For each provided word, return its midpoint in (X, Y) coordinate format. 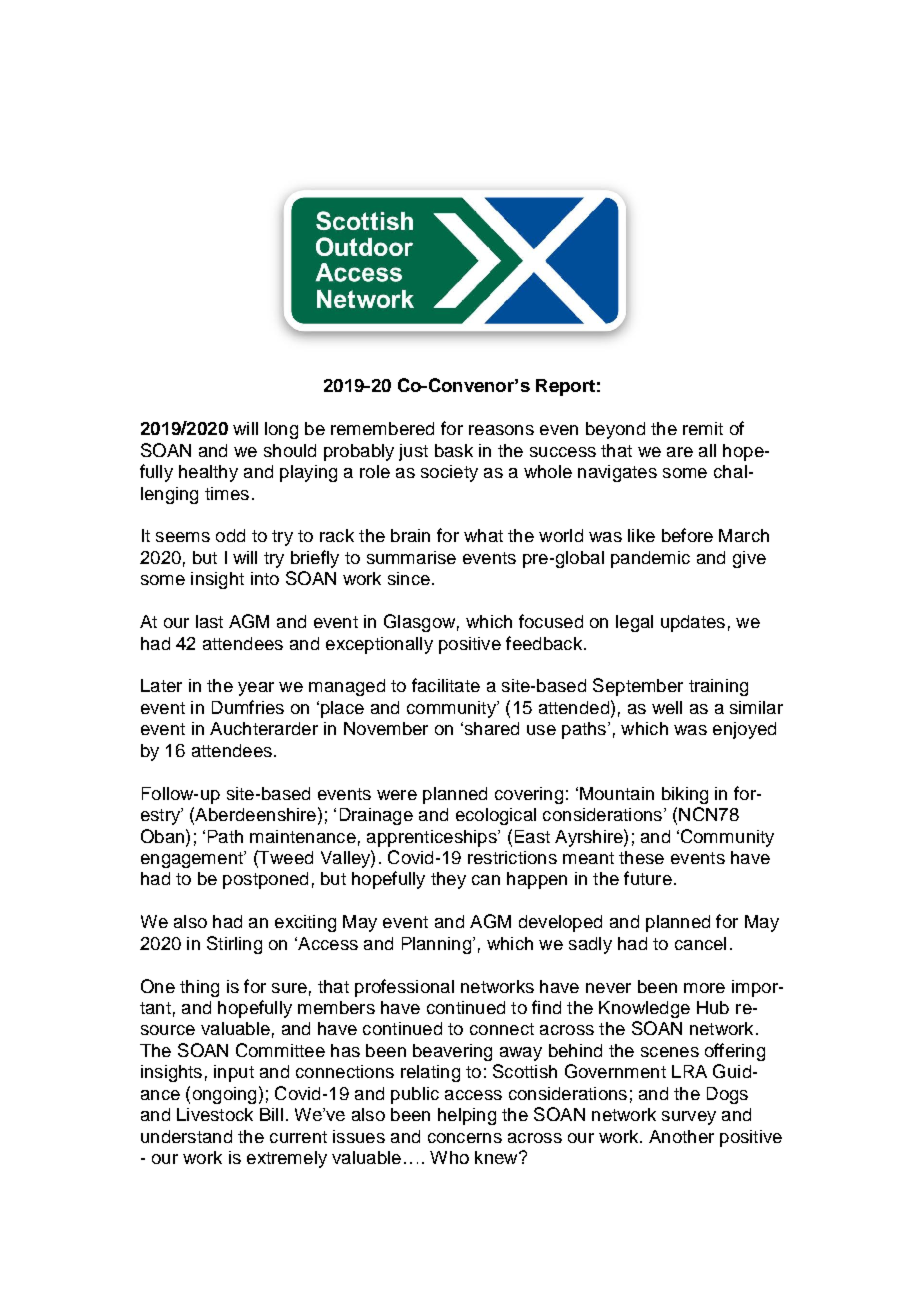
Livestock (215, 1114)
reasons (501, 430)
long (281, 430)
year (256, 689)
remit (703, 428)
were (397, 795)
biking (685, 795)
